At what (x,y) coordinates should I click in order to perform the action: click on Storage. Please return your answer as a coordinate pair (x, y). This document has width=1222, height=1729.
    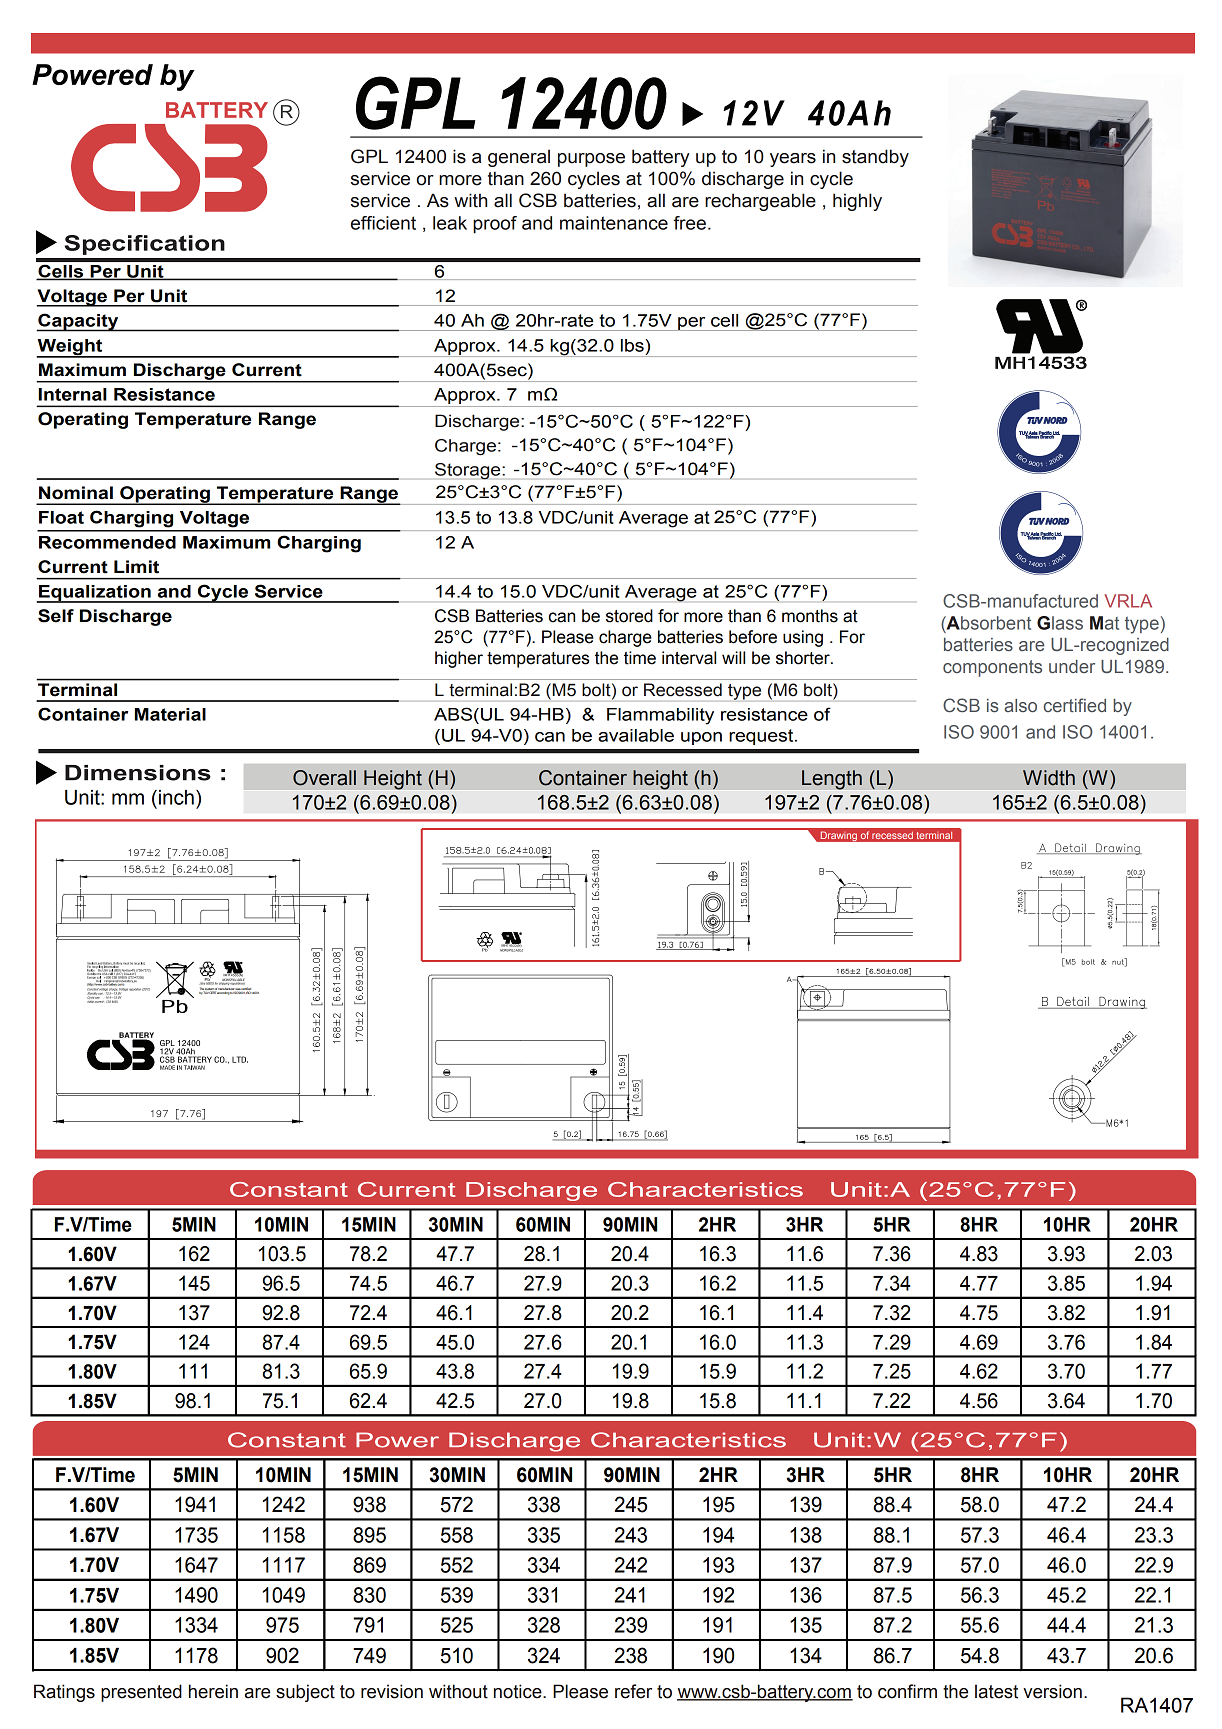
    Looking at the image, I should click on (469, 471).
